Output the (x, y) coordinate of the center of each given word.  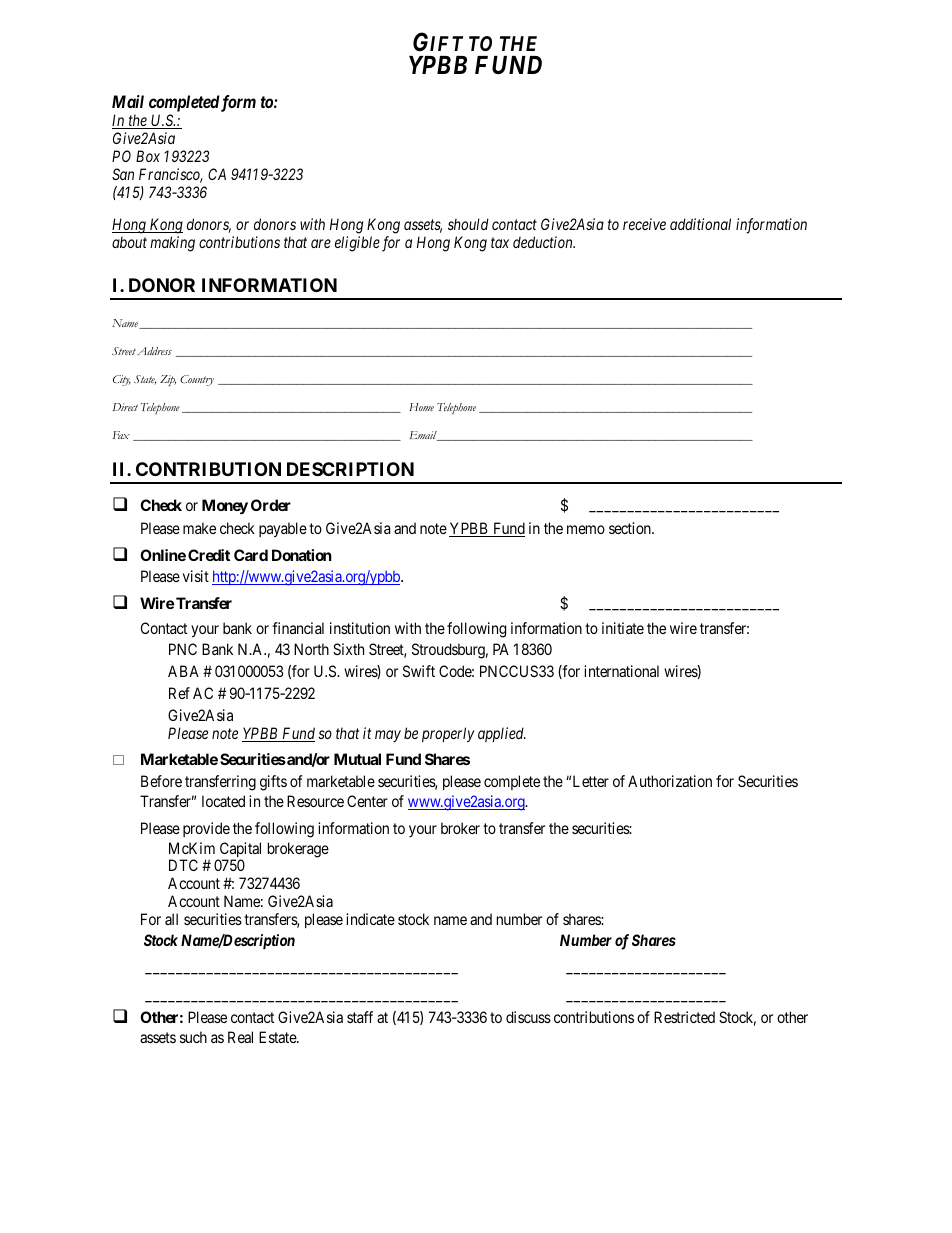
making (172, 244)
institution (360, 628)
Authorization (670, 781)
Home (421, 407)
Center (367, 801)
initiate (623, 628)
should (468, 224)
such (193, 1037)
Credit (209, 555)
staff (360, 1017)
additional (700, 224)
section (631, 528)
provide (206, 829)
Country (197, 380)
